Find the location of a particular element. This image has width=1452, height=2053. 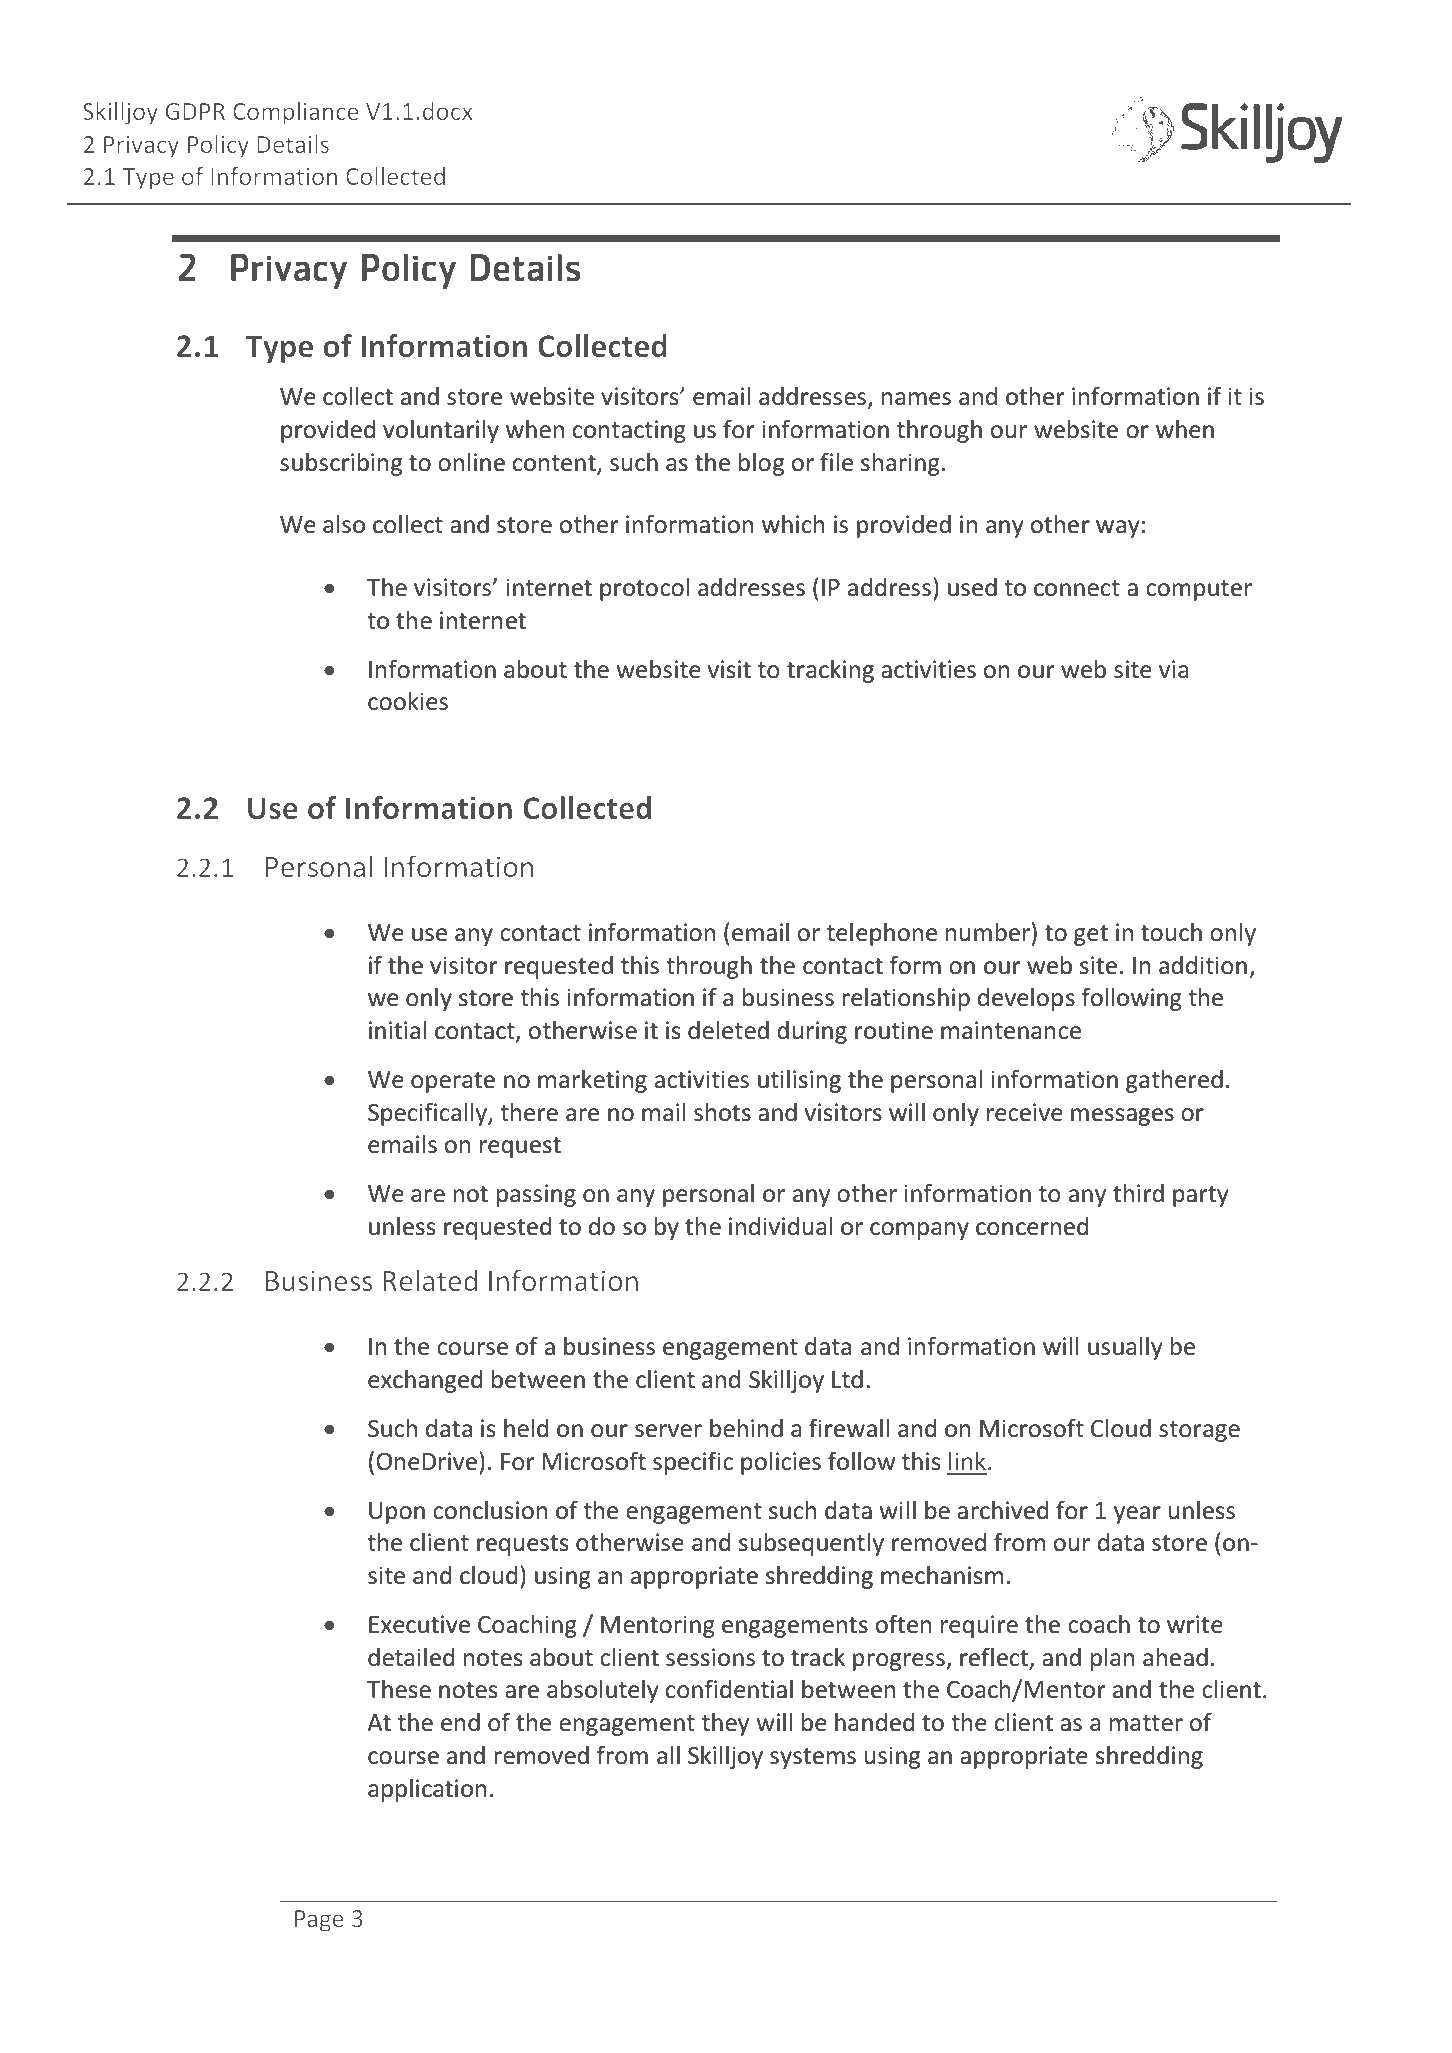

initial is located at coordinates (397, 1030).
